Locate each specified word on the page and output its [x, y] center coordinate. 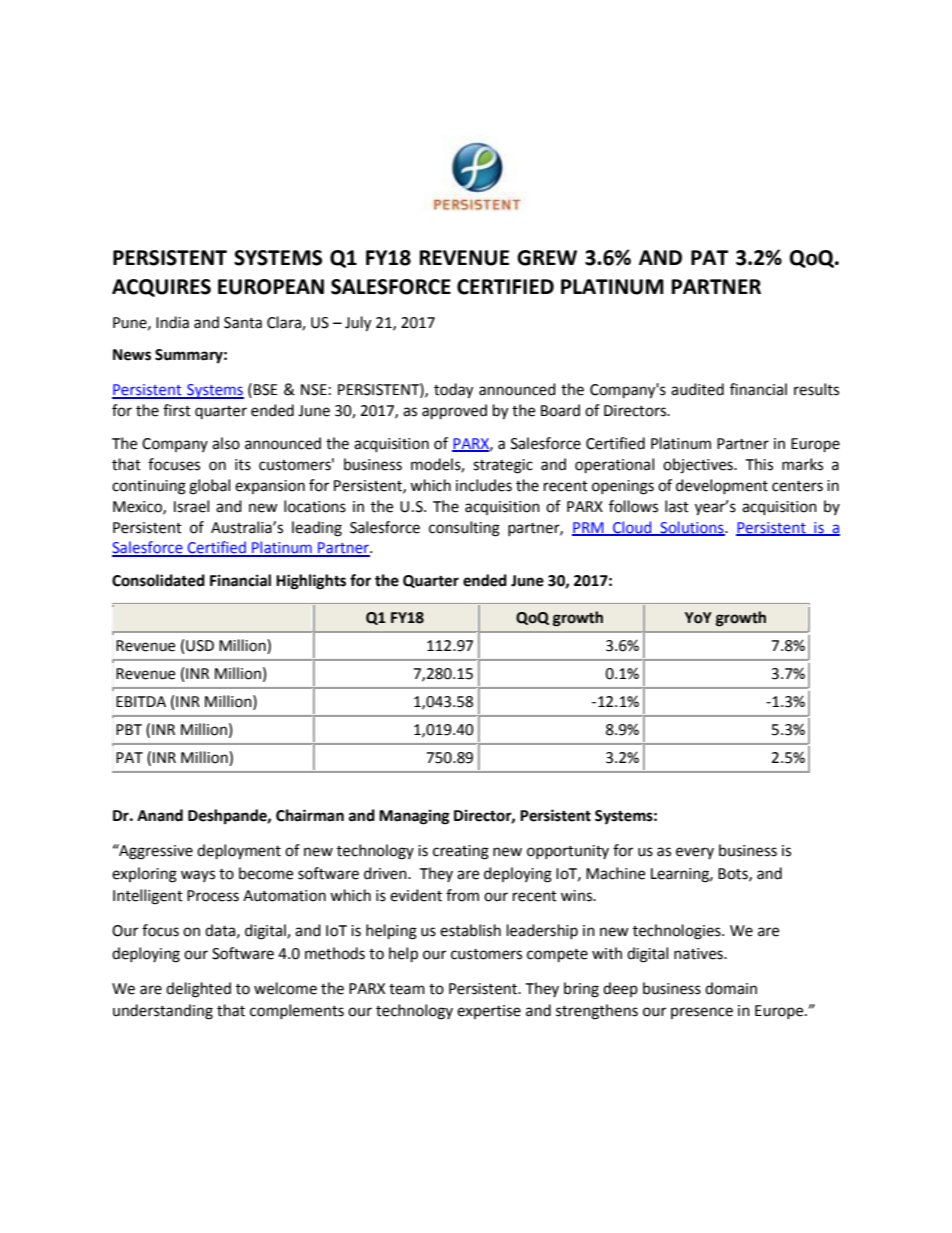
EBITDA [141, 701]
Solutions [692, 528]
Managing [414, 817]
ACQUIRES [161, 288]
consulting [464, 529]
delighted [198, 990]
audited [697, 389]
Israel [191, 506]
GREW [547, 258]
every [695, 853]
